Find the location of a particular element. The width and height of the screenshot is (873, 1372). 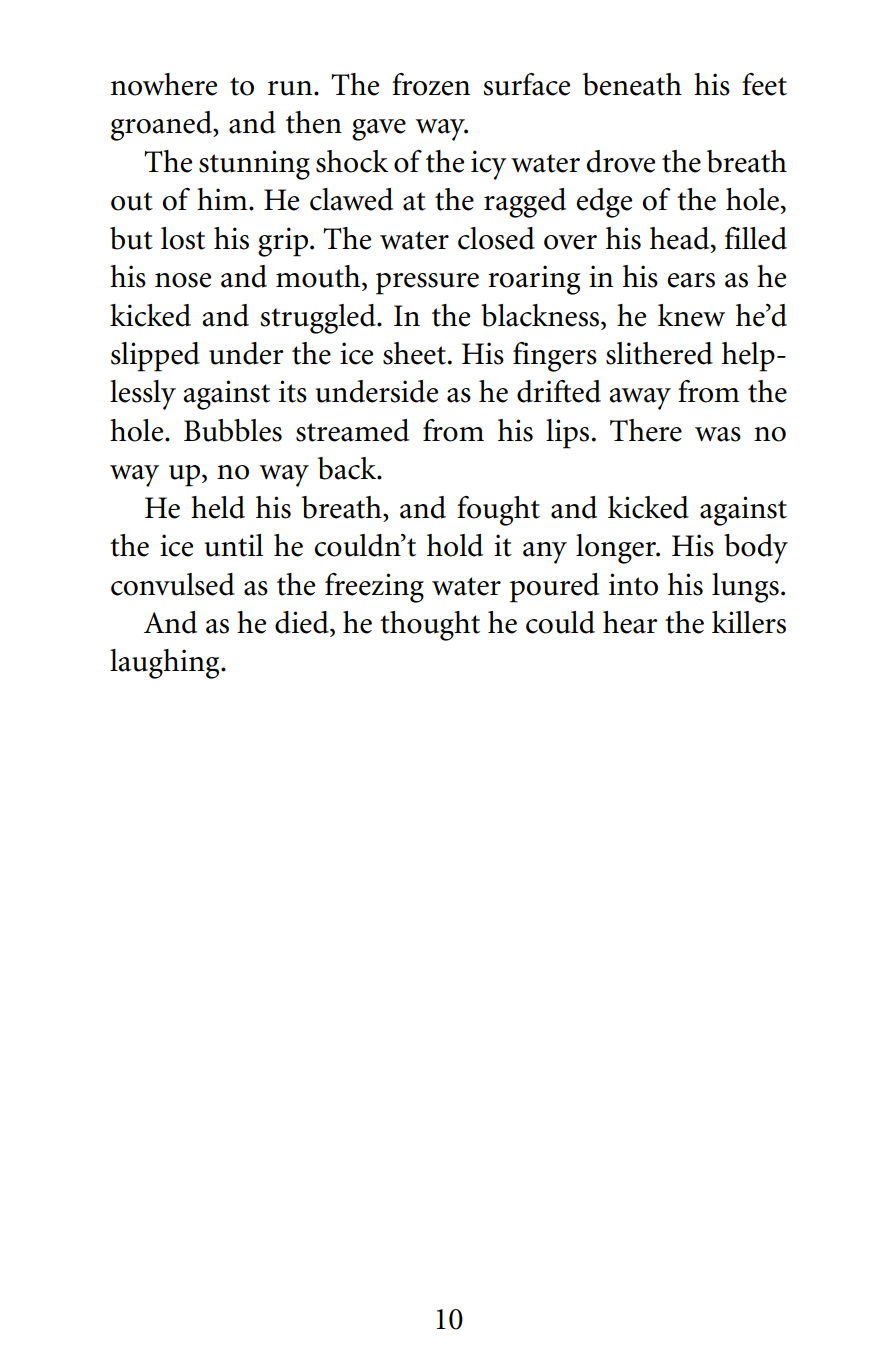

frozen is located at coordinates (431, 84).
